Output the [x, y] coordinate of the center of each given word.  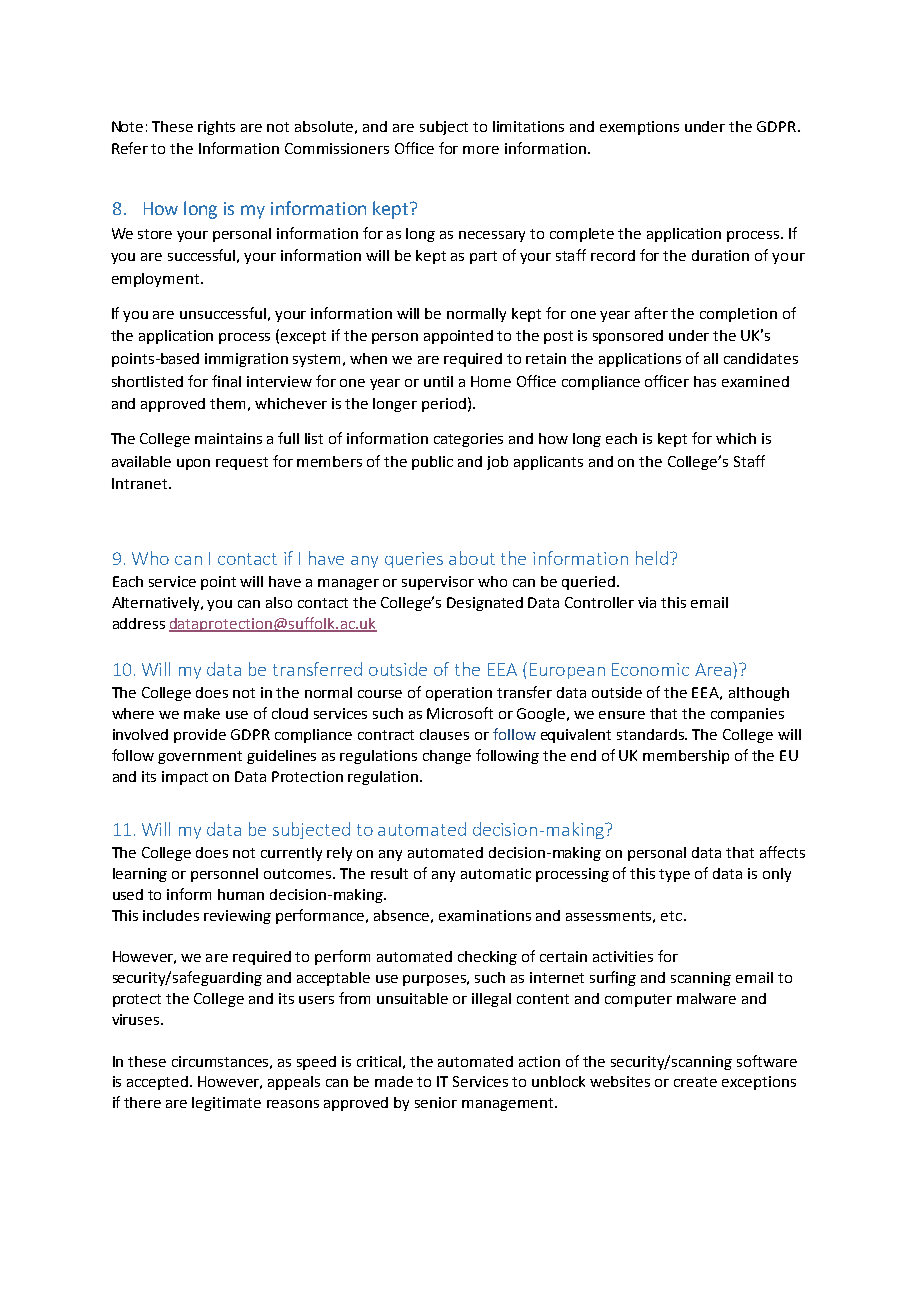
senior [436, 1102]
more [481, 150]
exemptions [639, 128]
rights [216, 128]
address [139, 623]
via [647, 602]
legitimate [226, 1104]
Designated [485, 604]
